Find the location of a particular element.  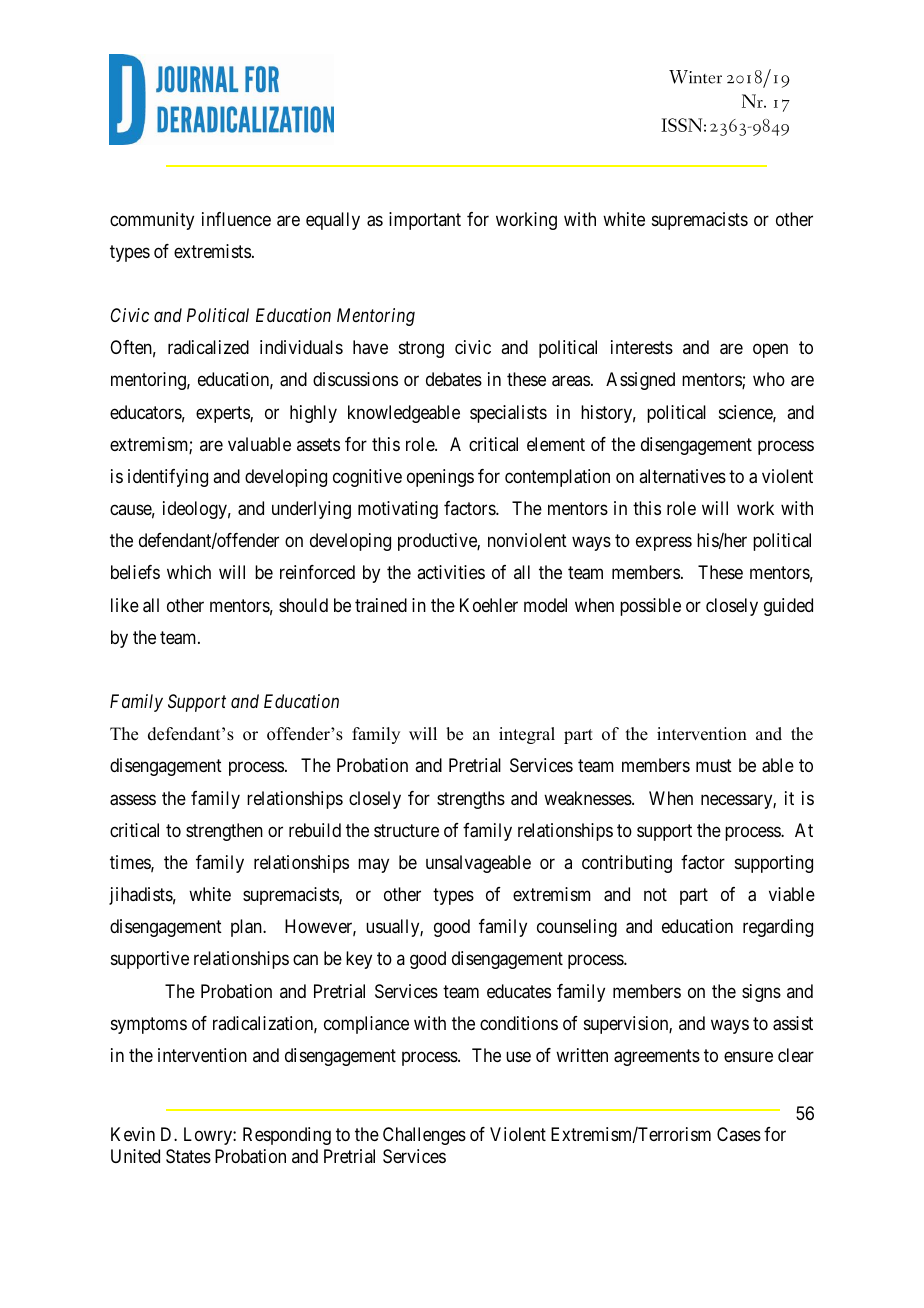

interests is located at coordinates (642, 347).
